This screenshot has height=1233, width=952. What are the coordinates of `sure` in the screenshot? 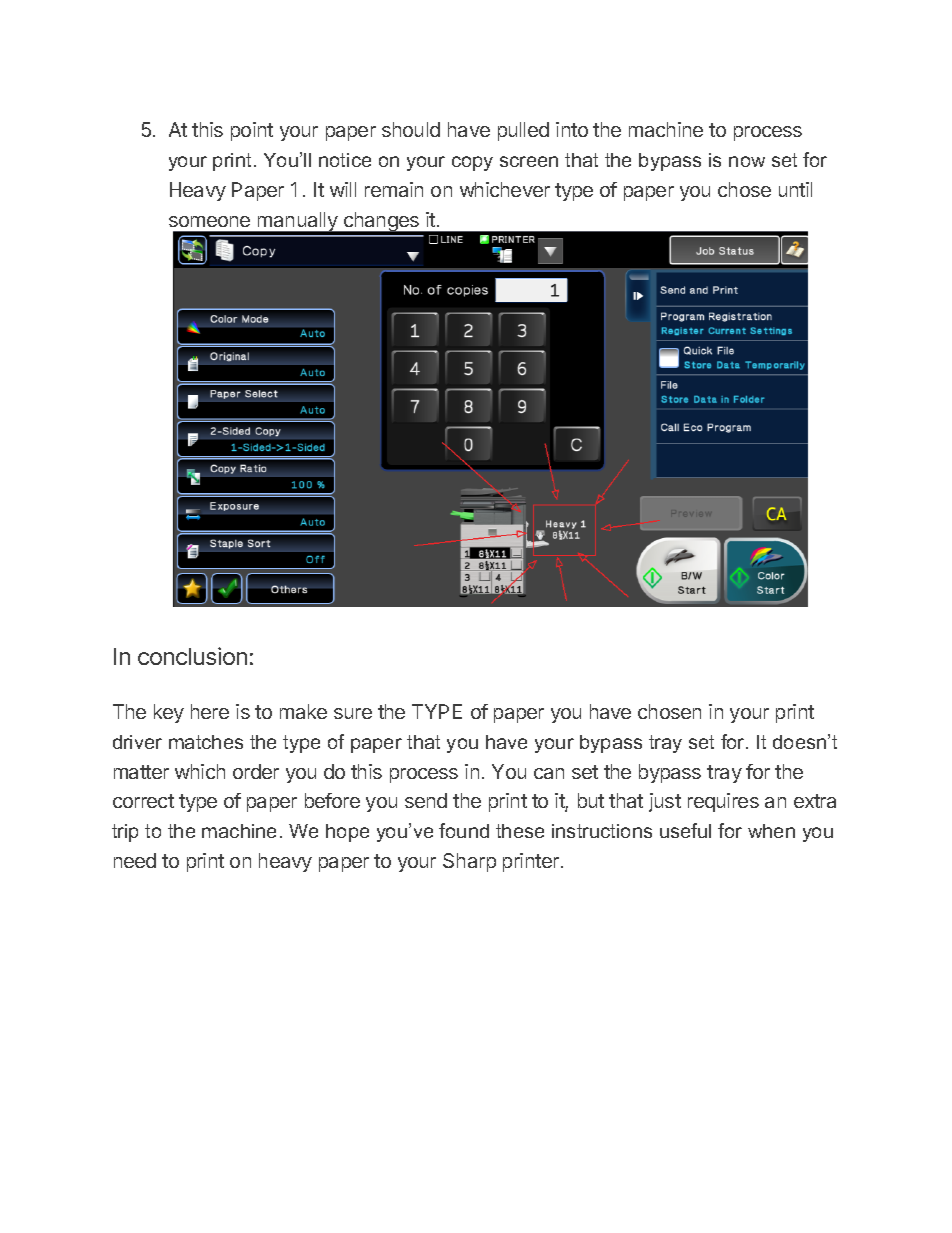 It's located at (353, 713).
